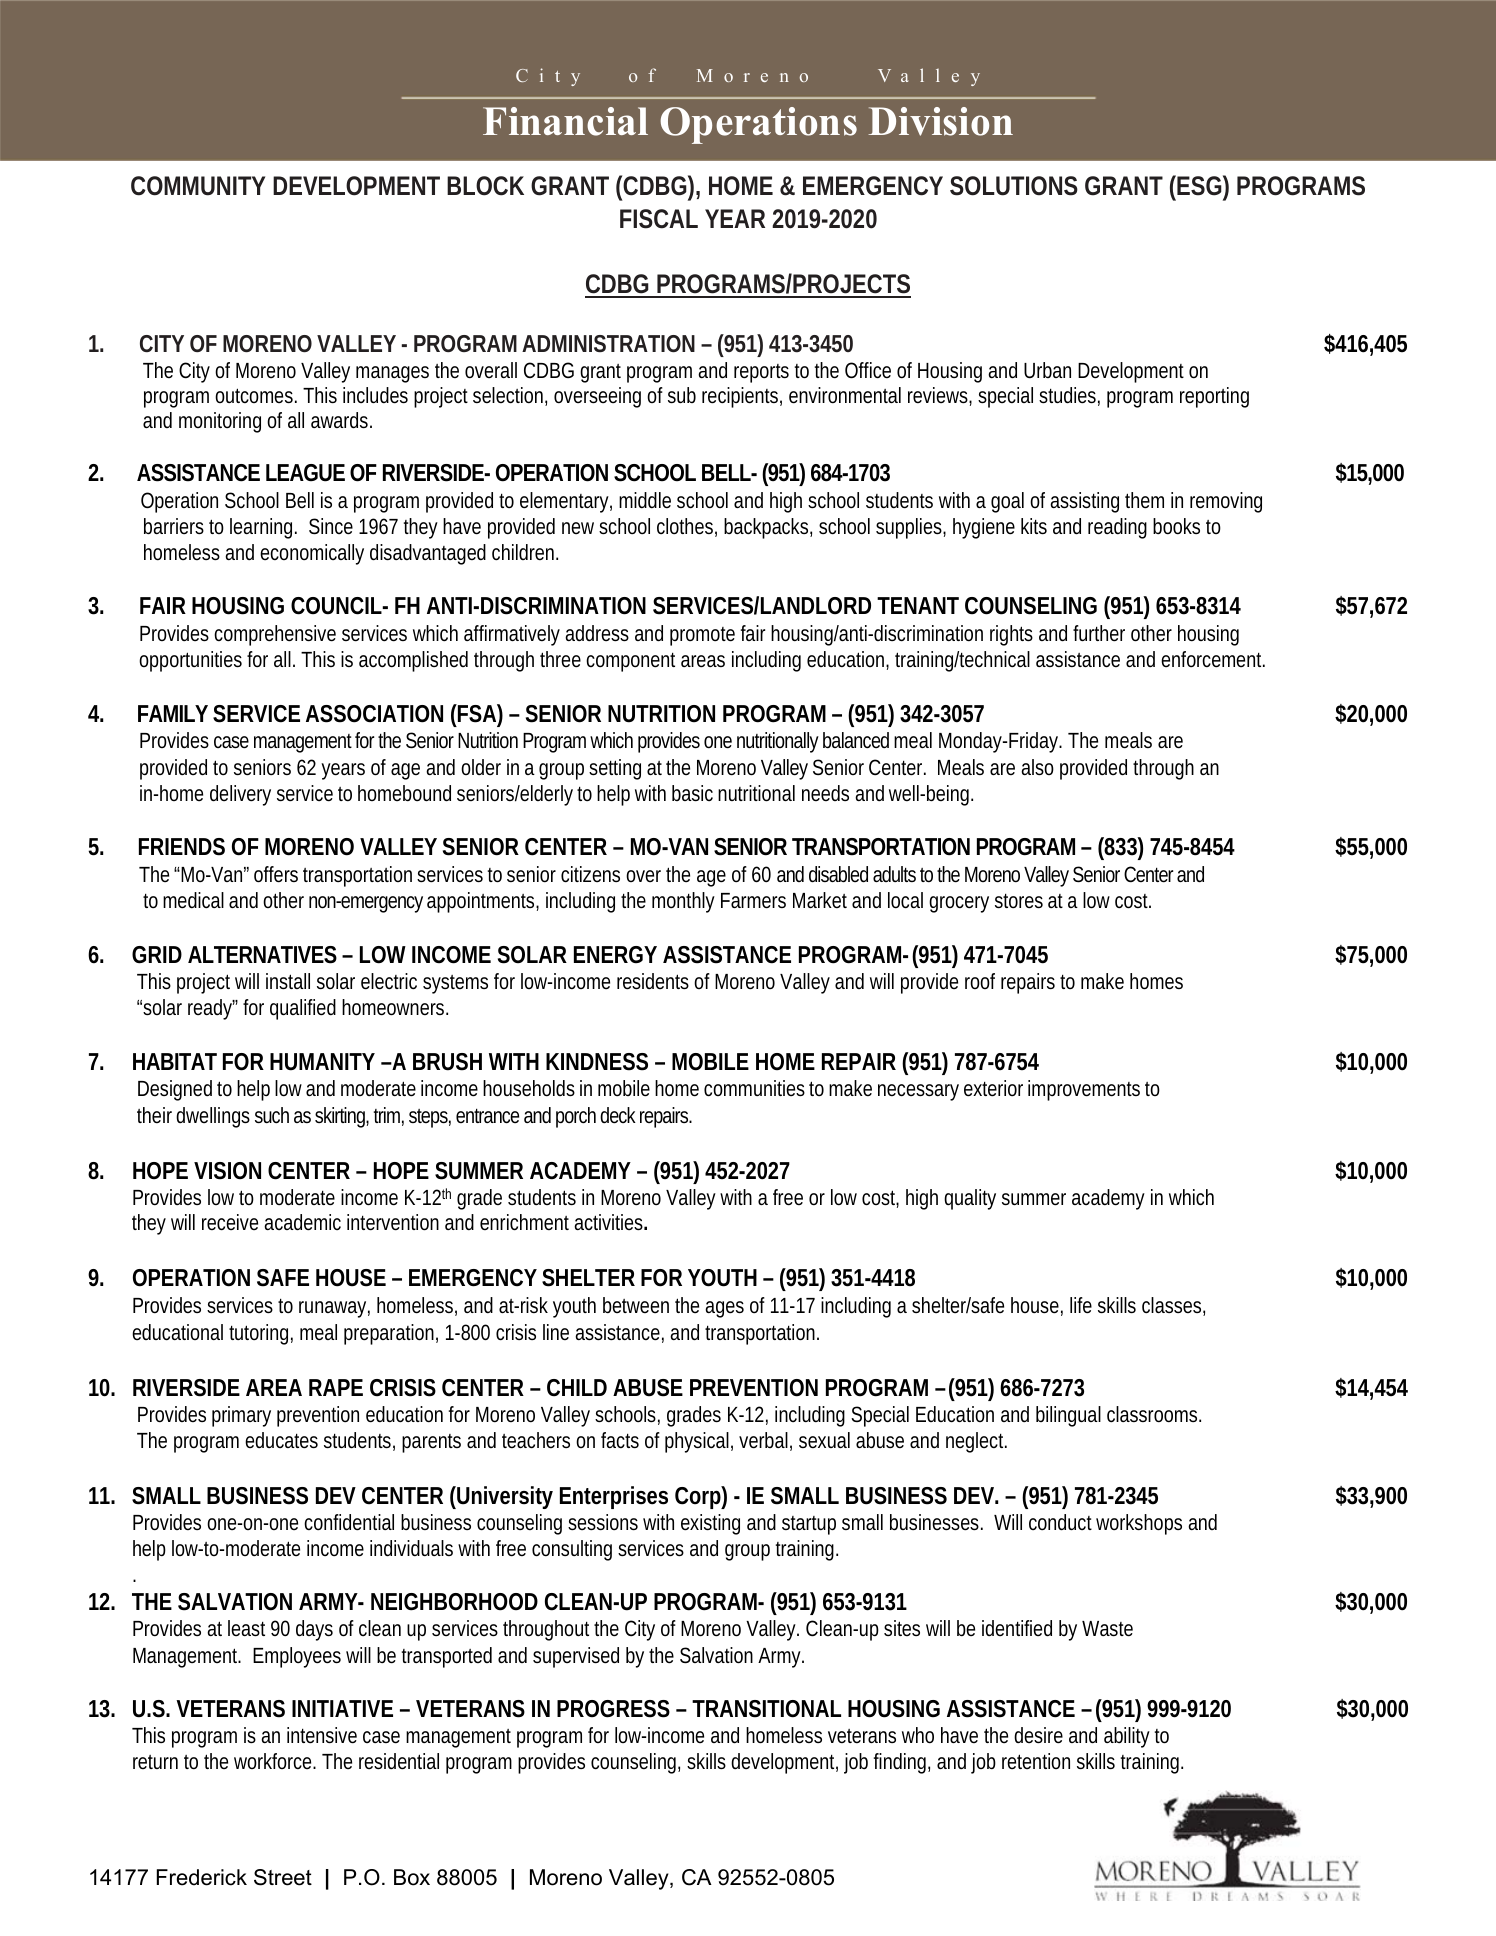 The height and width of the image is (1936, 1496). What do you see at coordinates (1014, 186) in the image?
I see `SOLUTIONS` at bounding box center [1014, 186].
